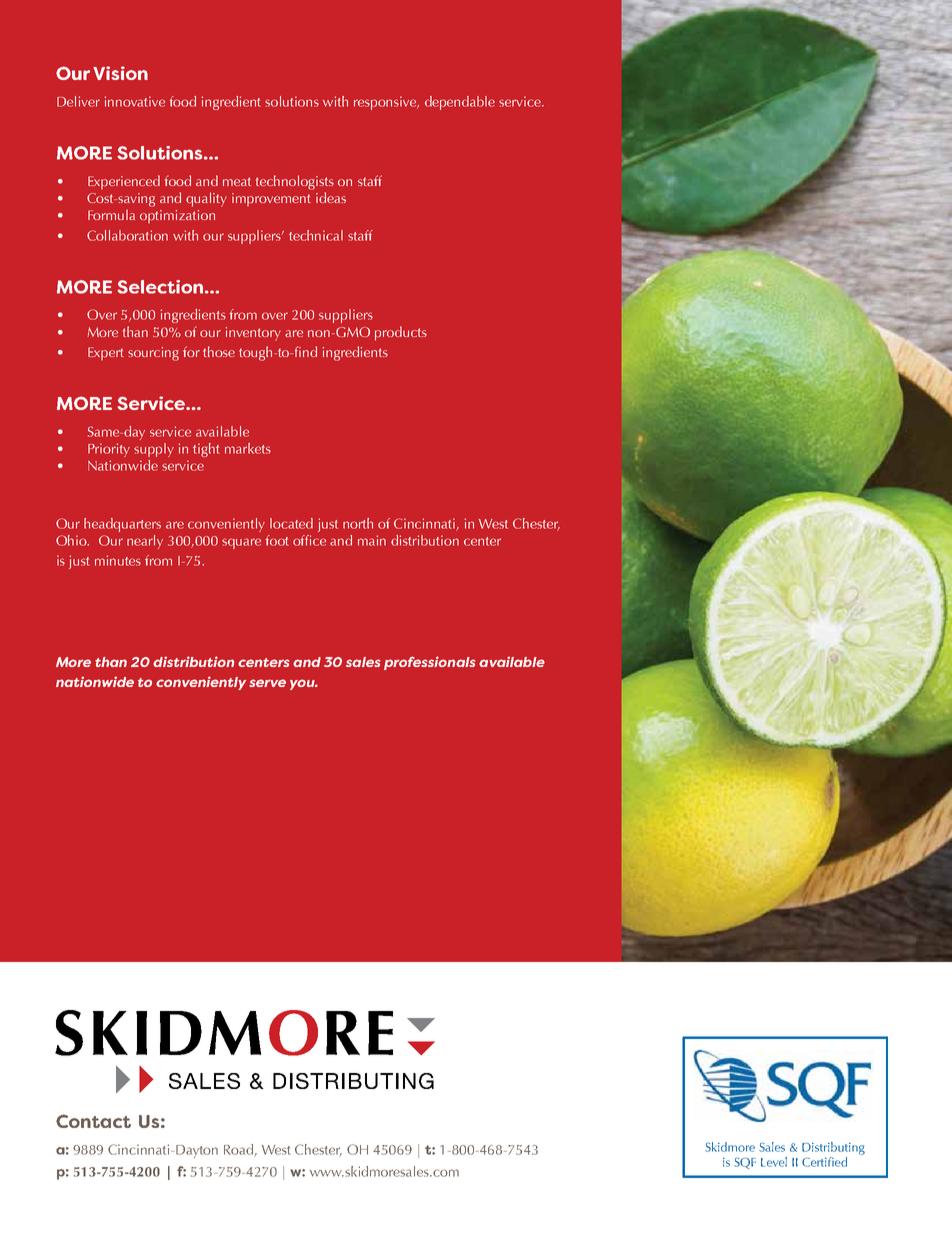 This screenshot has width=952, height=1233. Describe the element at coordinates (460, 103) in the screenshot. I see `dependable` at that location.
